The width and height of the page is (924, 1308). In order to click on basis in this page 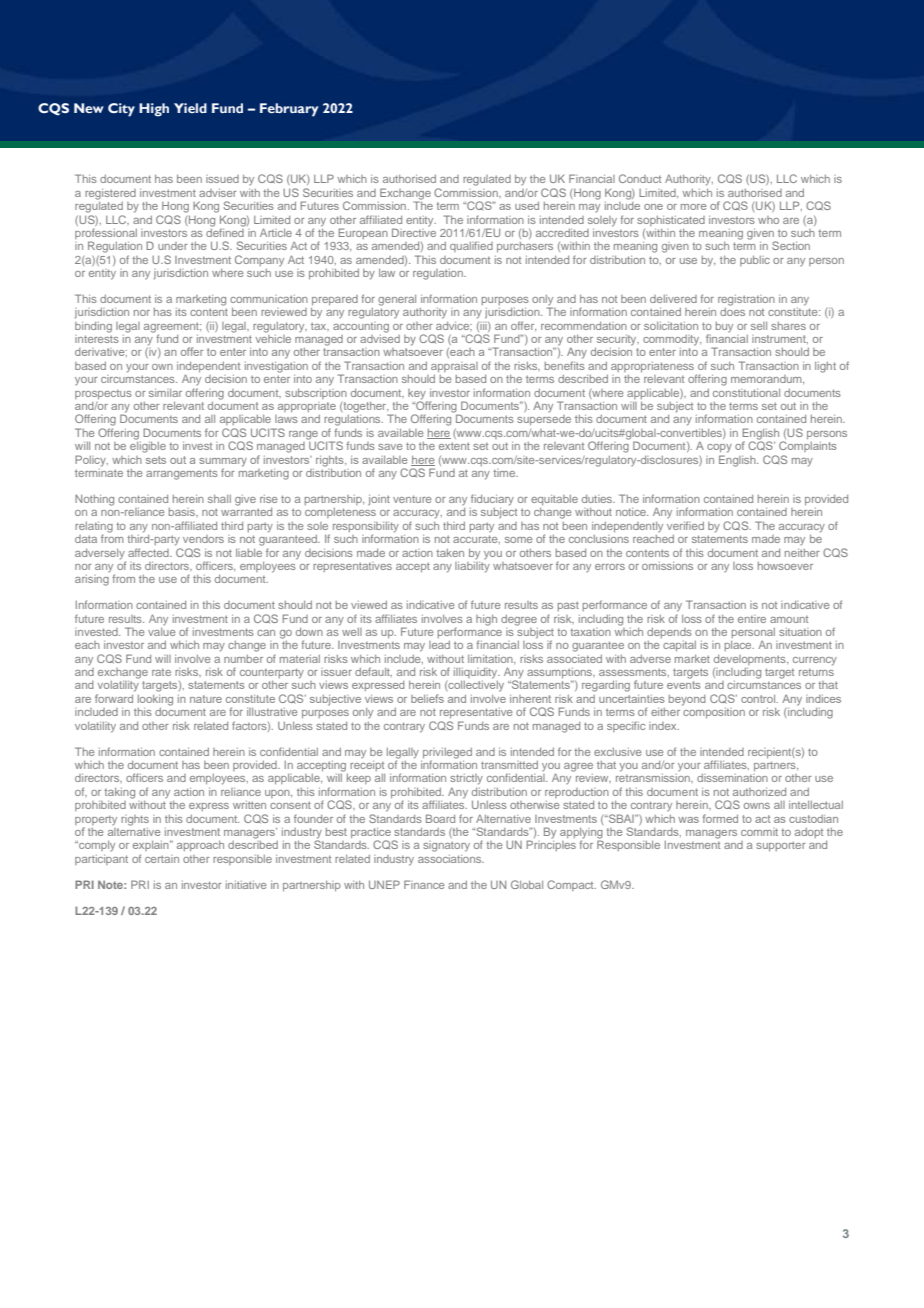, I will do `click(183, 512)`.
